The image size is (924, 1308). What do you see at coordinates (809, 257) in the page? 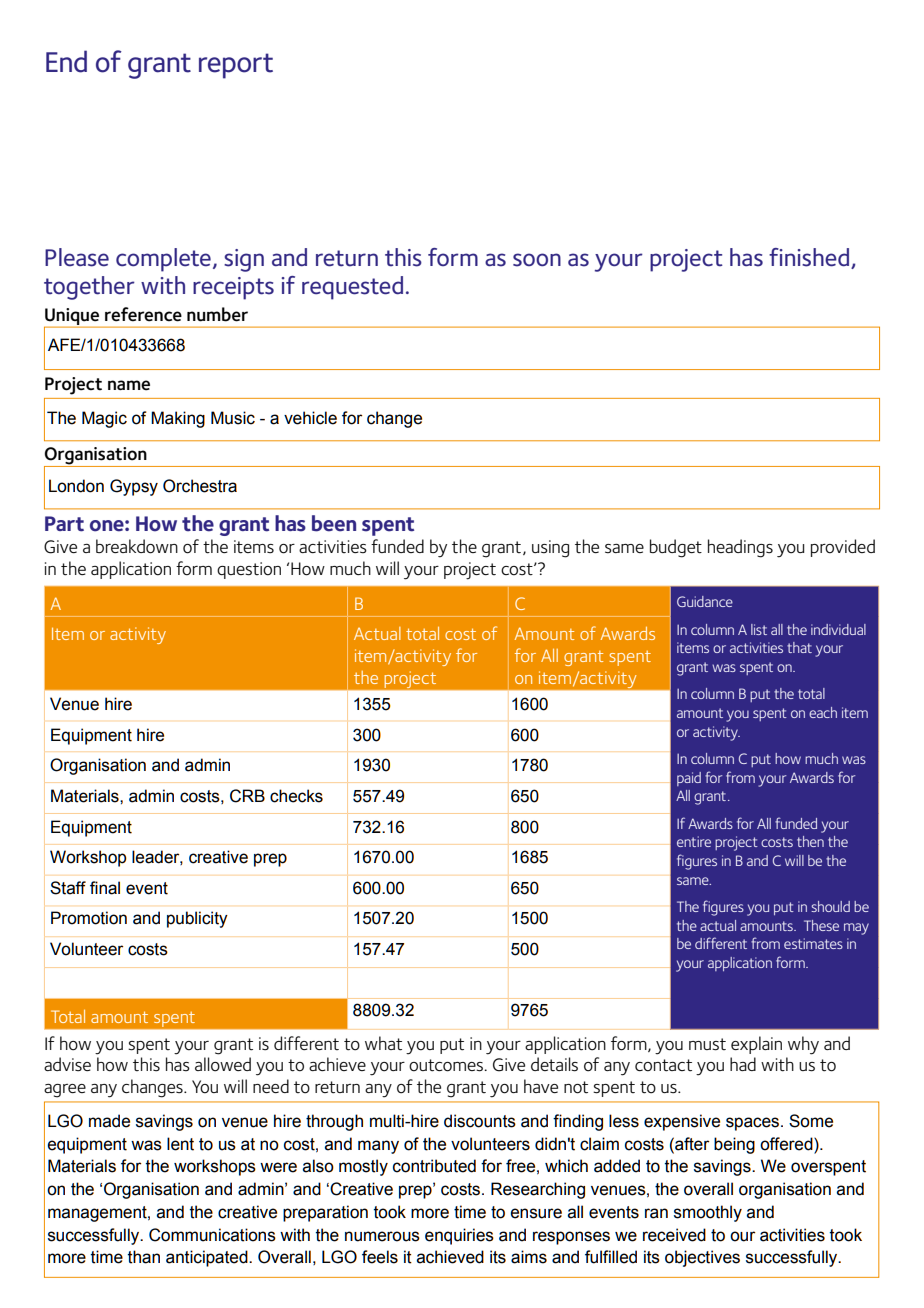
I see `finished` at bounding box center [809, 257].
